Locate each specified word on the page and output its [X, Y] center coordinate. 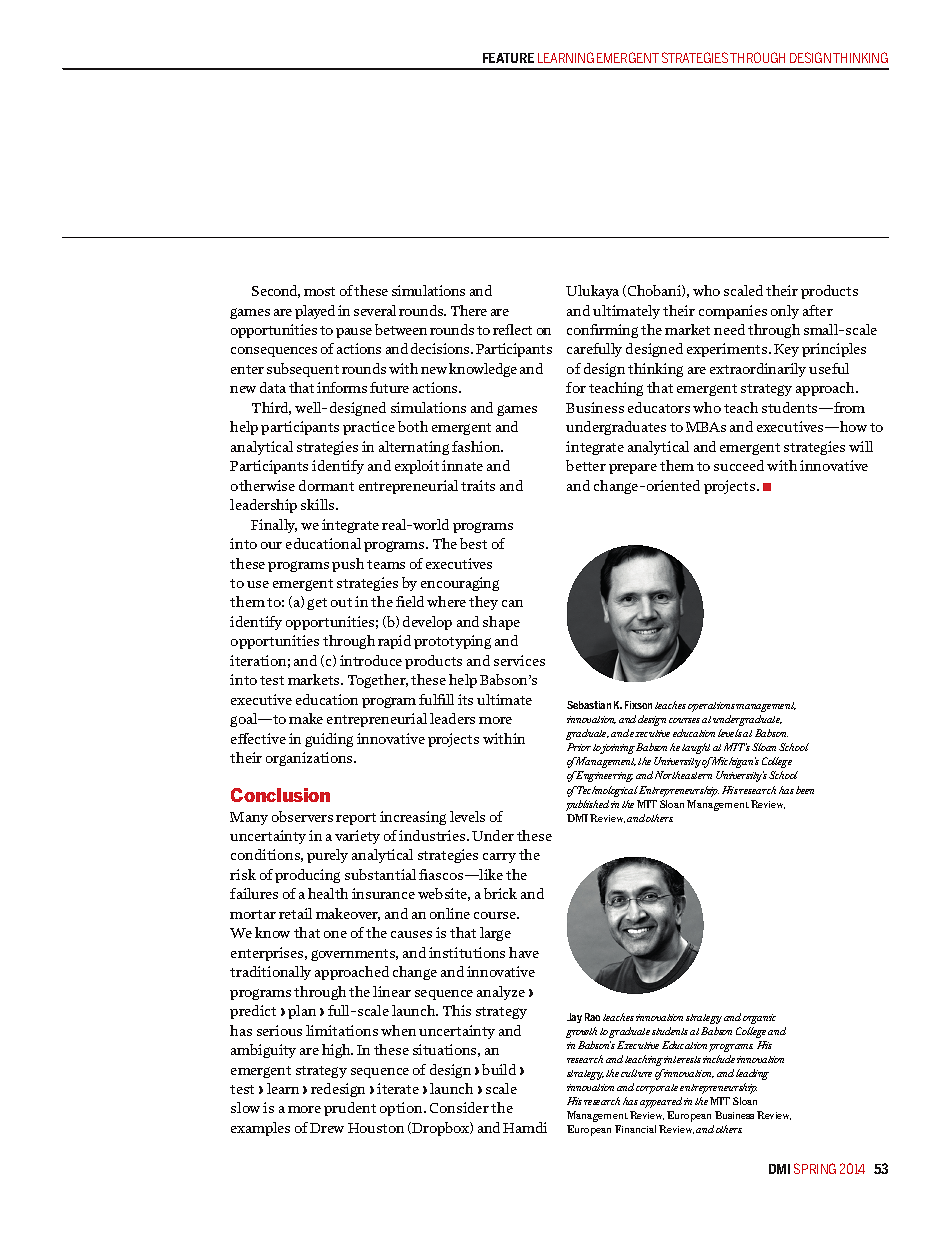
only [785, 312]
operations [712, 707]
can [512, 603]
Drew [327, 1128]
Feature [508, 58]
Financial [635, 1129]
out [341, 602]
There [469, 310]
